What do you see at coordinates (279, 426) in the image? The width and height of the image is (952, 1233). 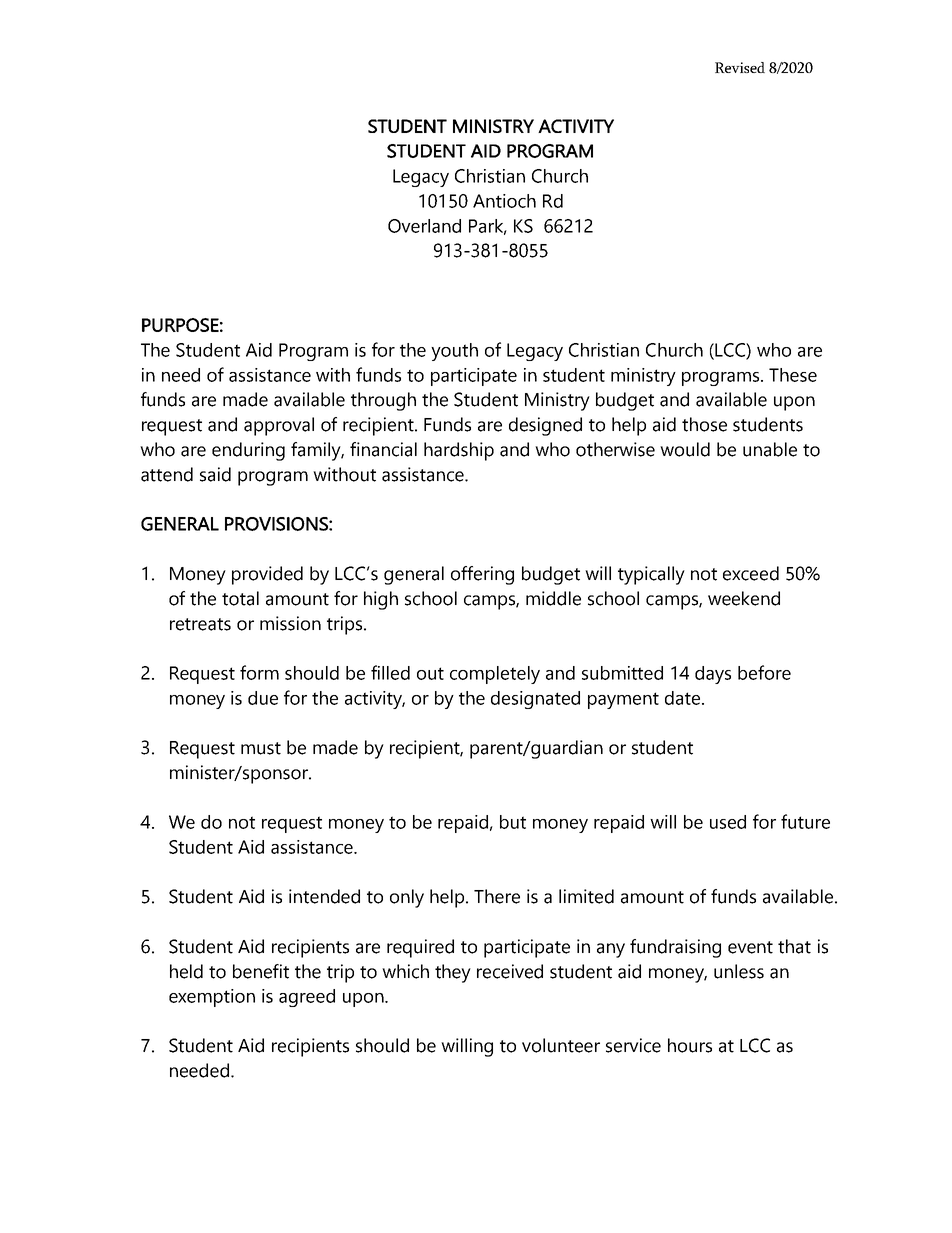 I see `approval` at bounding box center [279, 426].
